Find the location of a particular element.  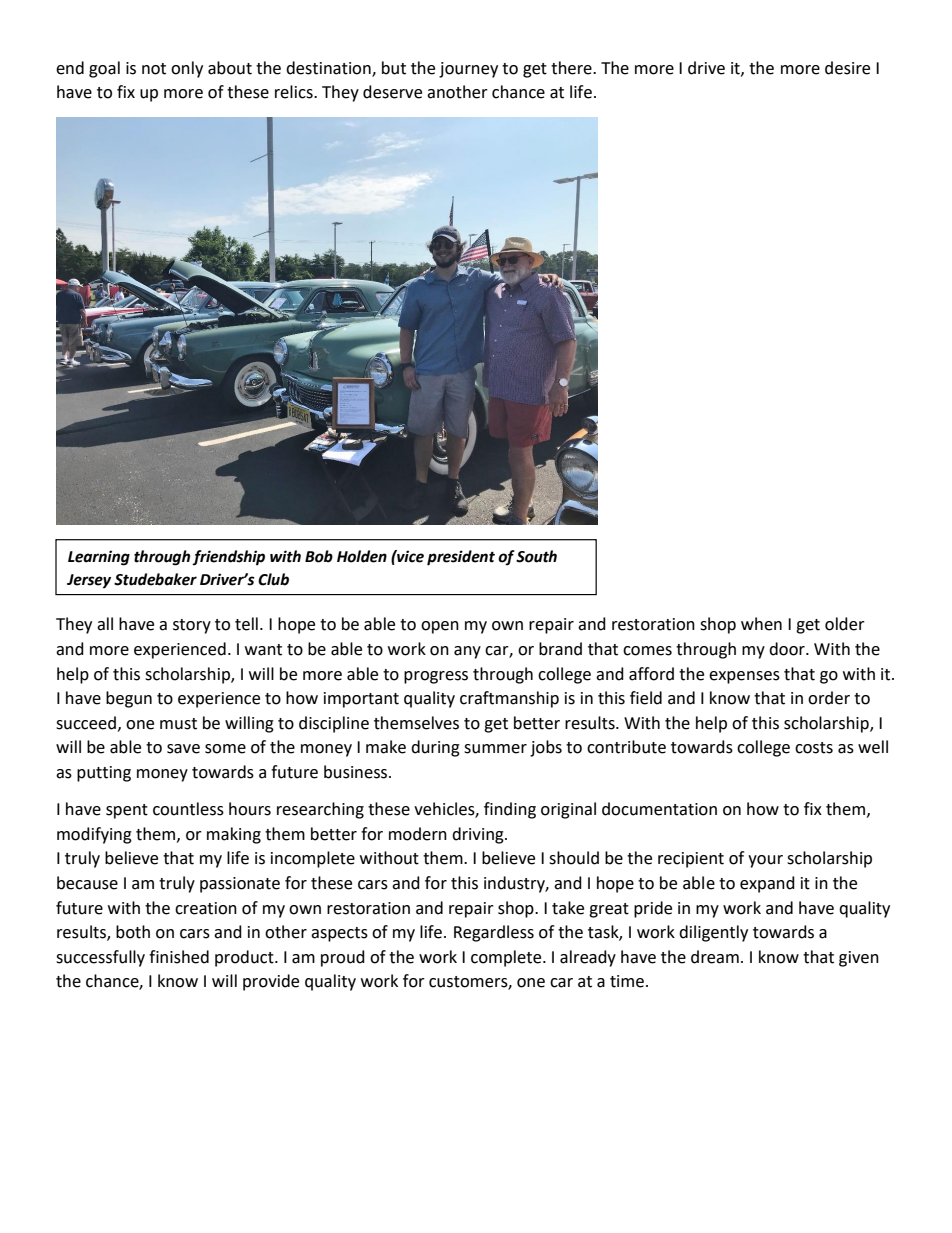

costs is located at coordinates (814, 748).
